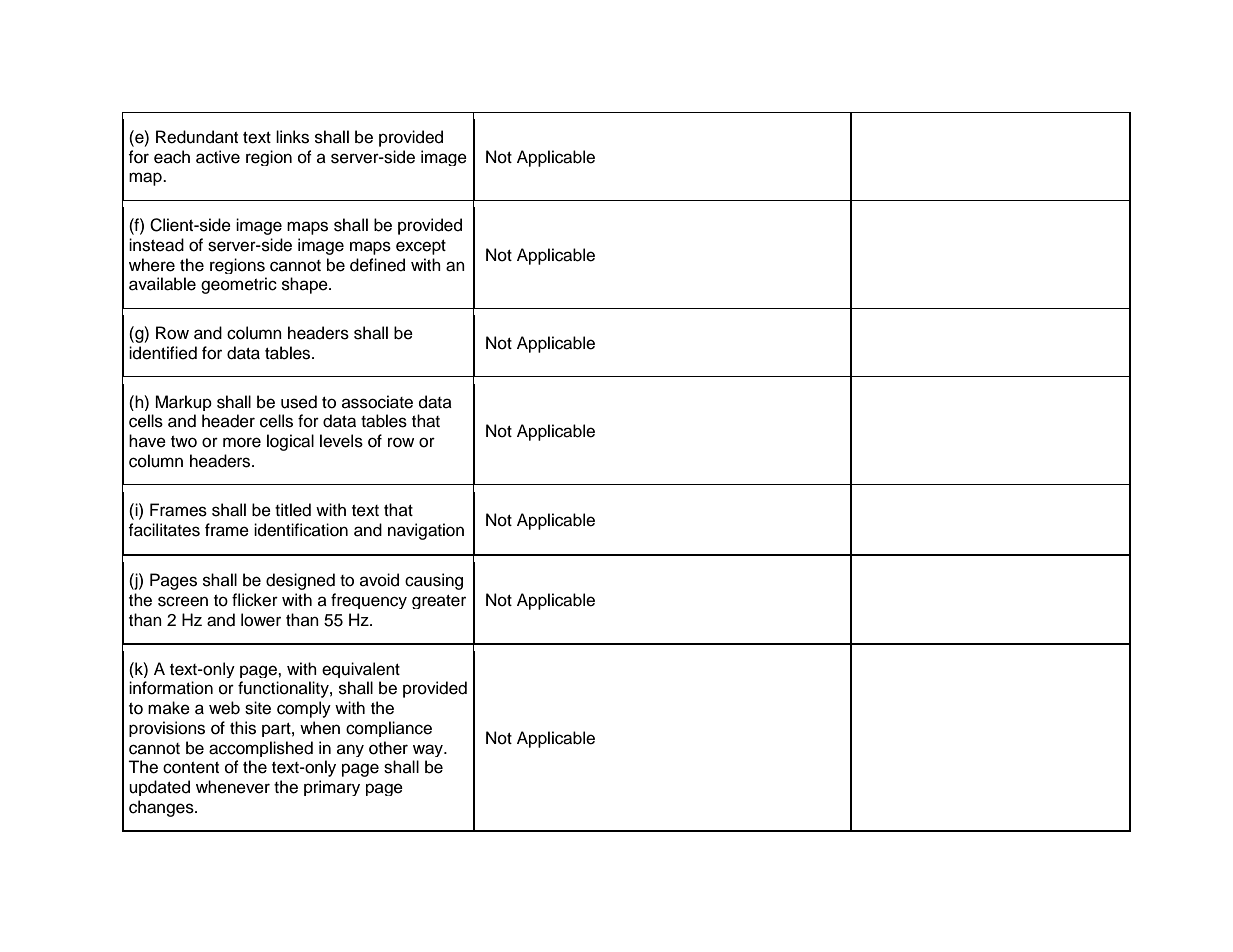 The height and width of the document is (952, 1233). Describe the element at coordinates (299, 402) in the document. I see `used` at that location.
